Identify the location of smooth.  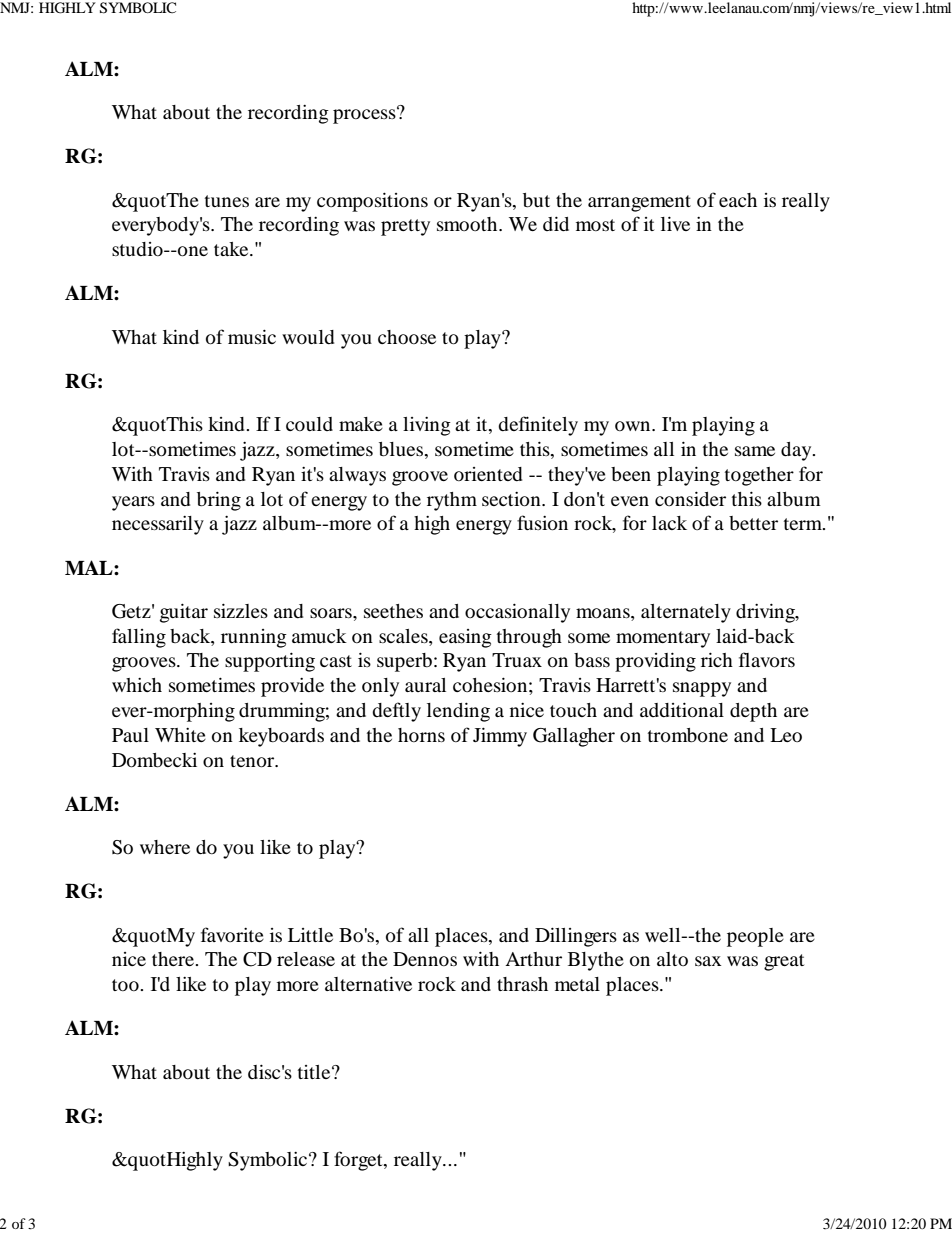
(468, 224).
